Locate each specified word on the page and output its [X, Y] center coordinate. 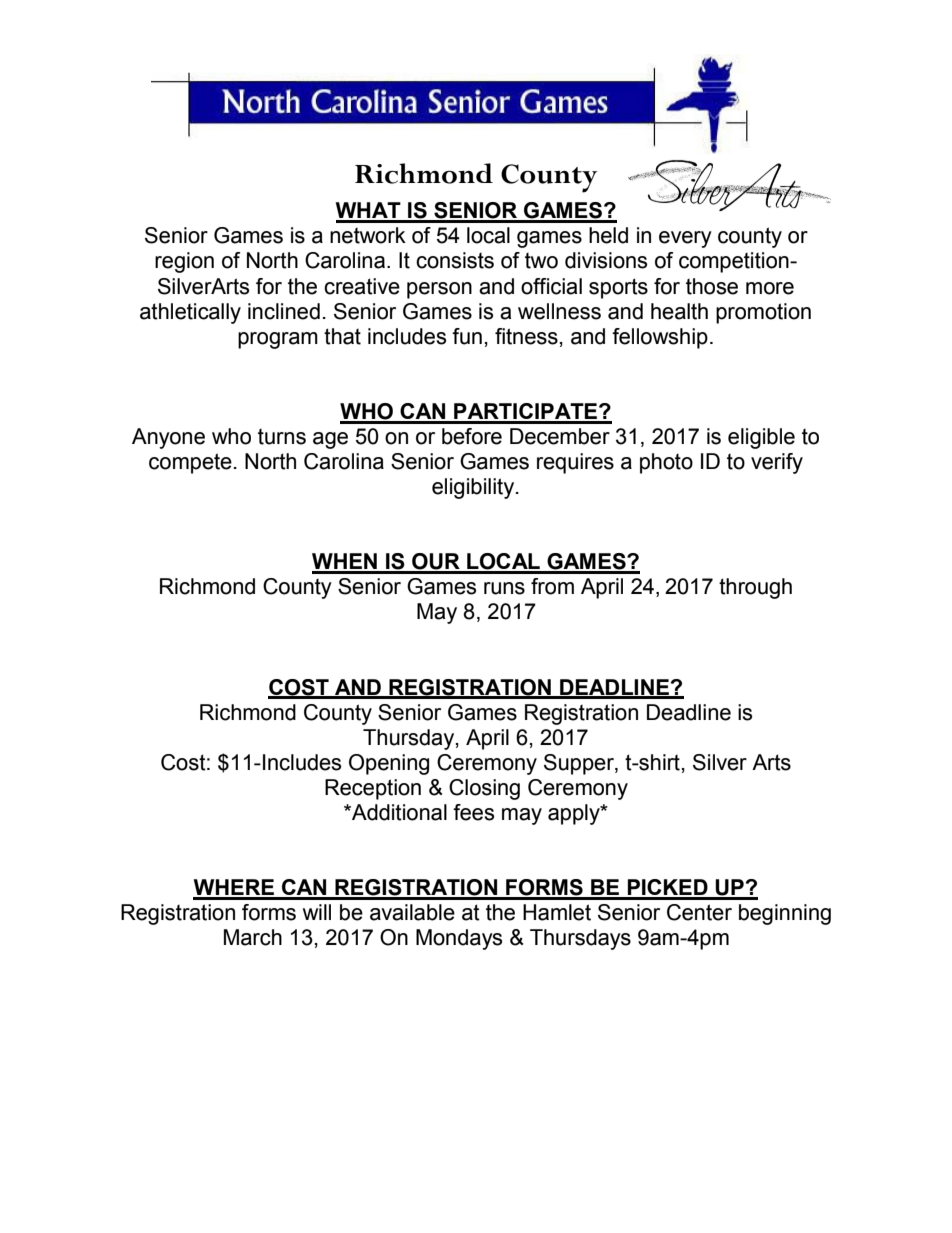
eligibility [474, 488]
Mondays [459, 939]
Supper [580, 764]
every [685, 239]
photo [666, 463]
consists [455, 260]
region [184, 262]
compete [190, 463]
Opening [389, 764]
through [755, 588]
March [253, 937]
